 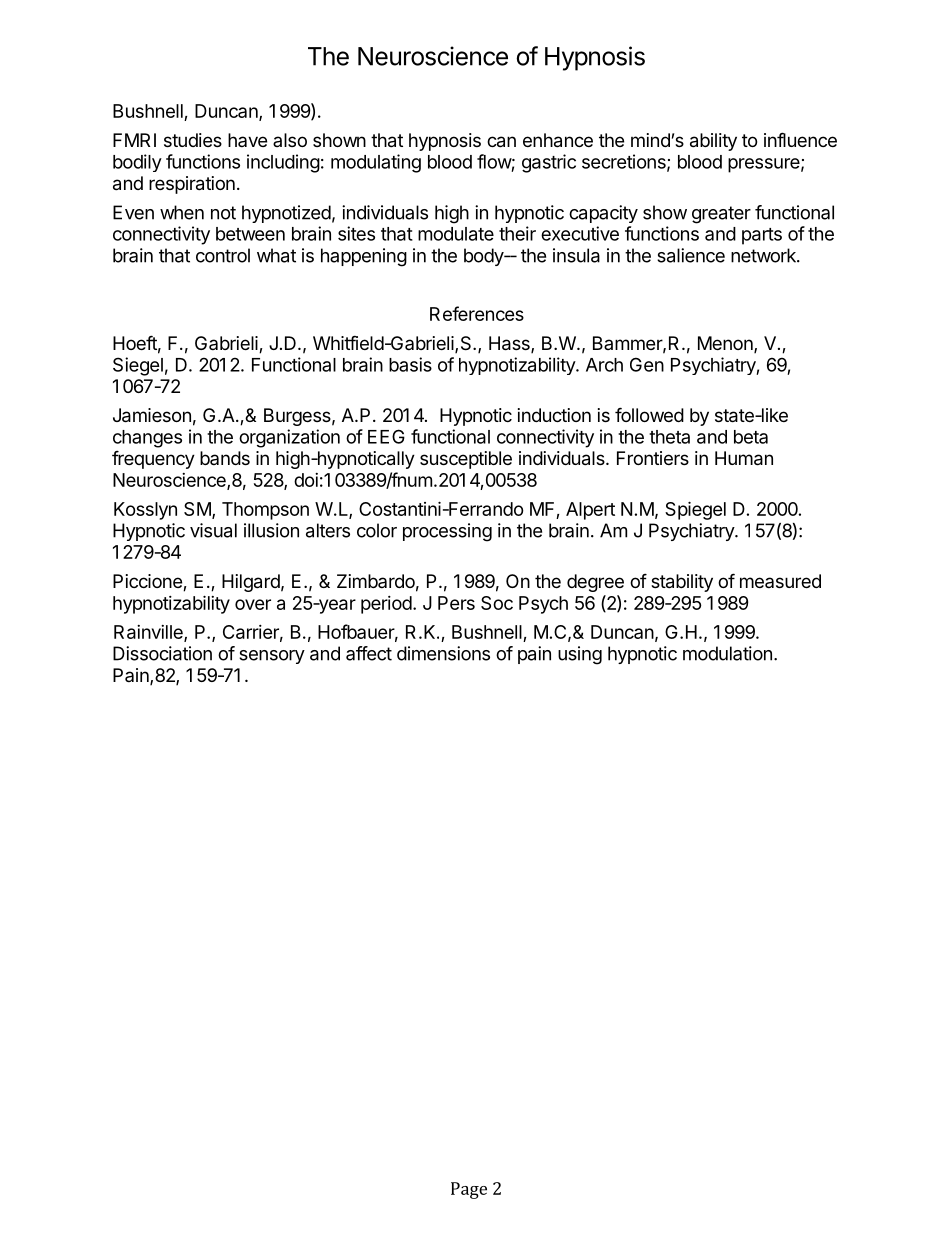 What do you see at coordinates (369, 653) in the page?
I see `affect` at bounding box center [369, 653].
